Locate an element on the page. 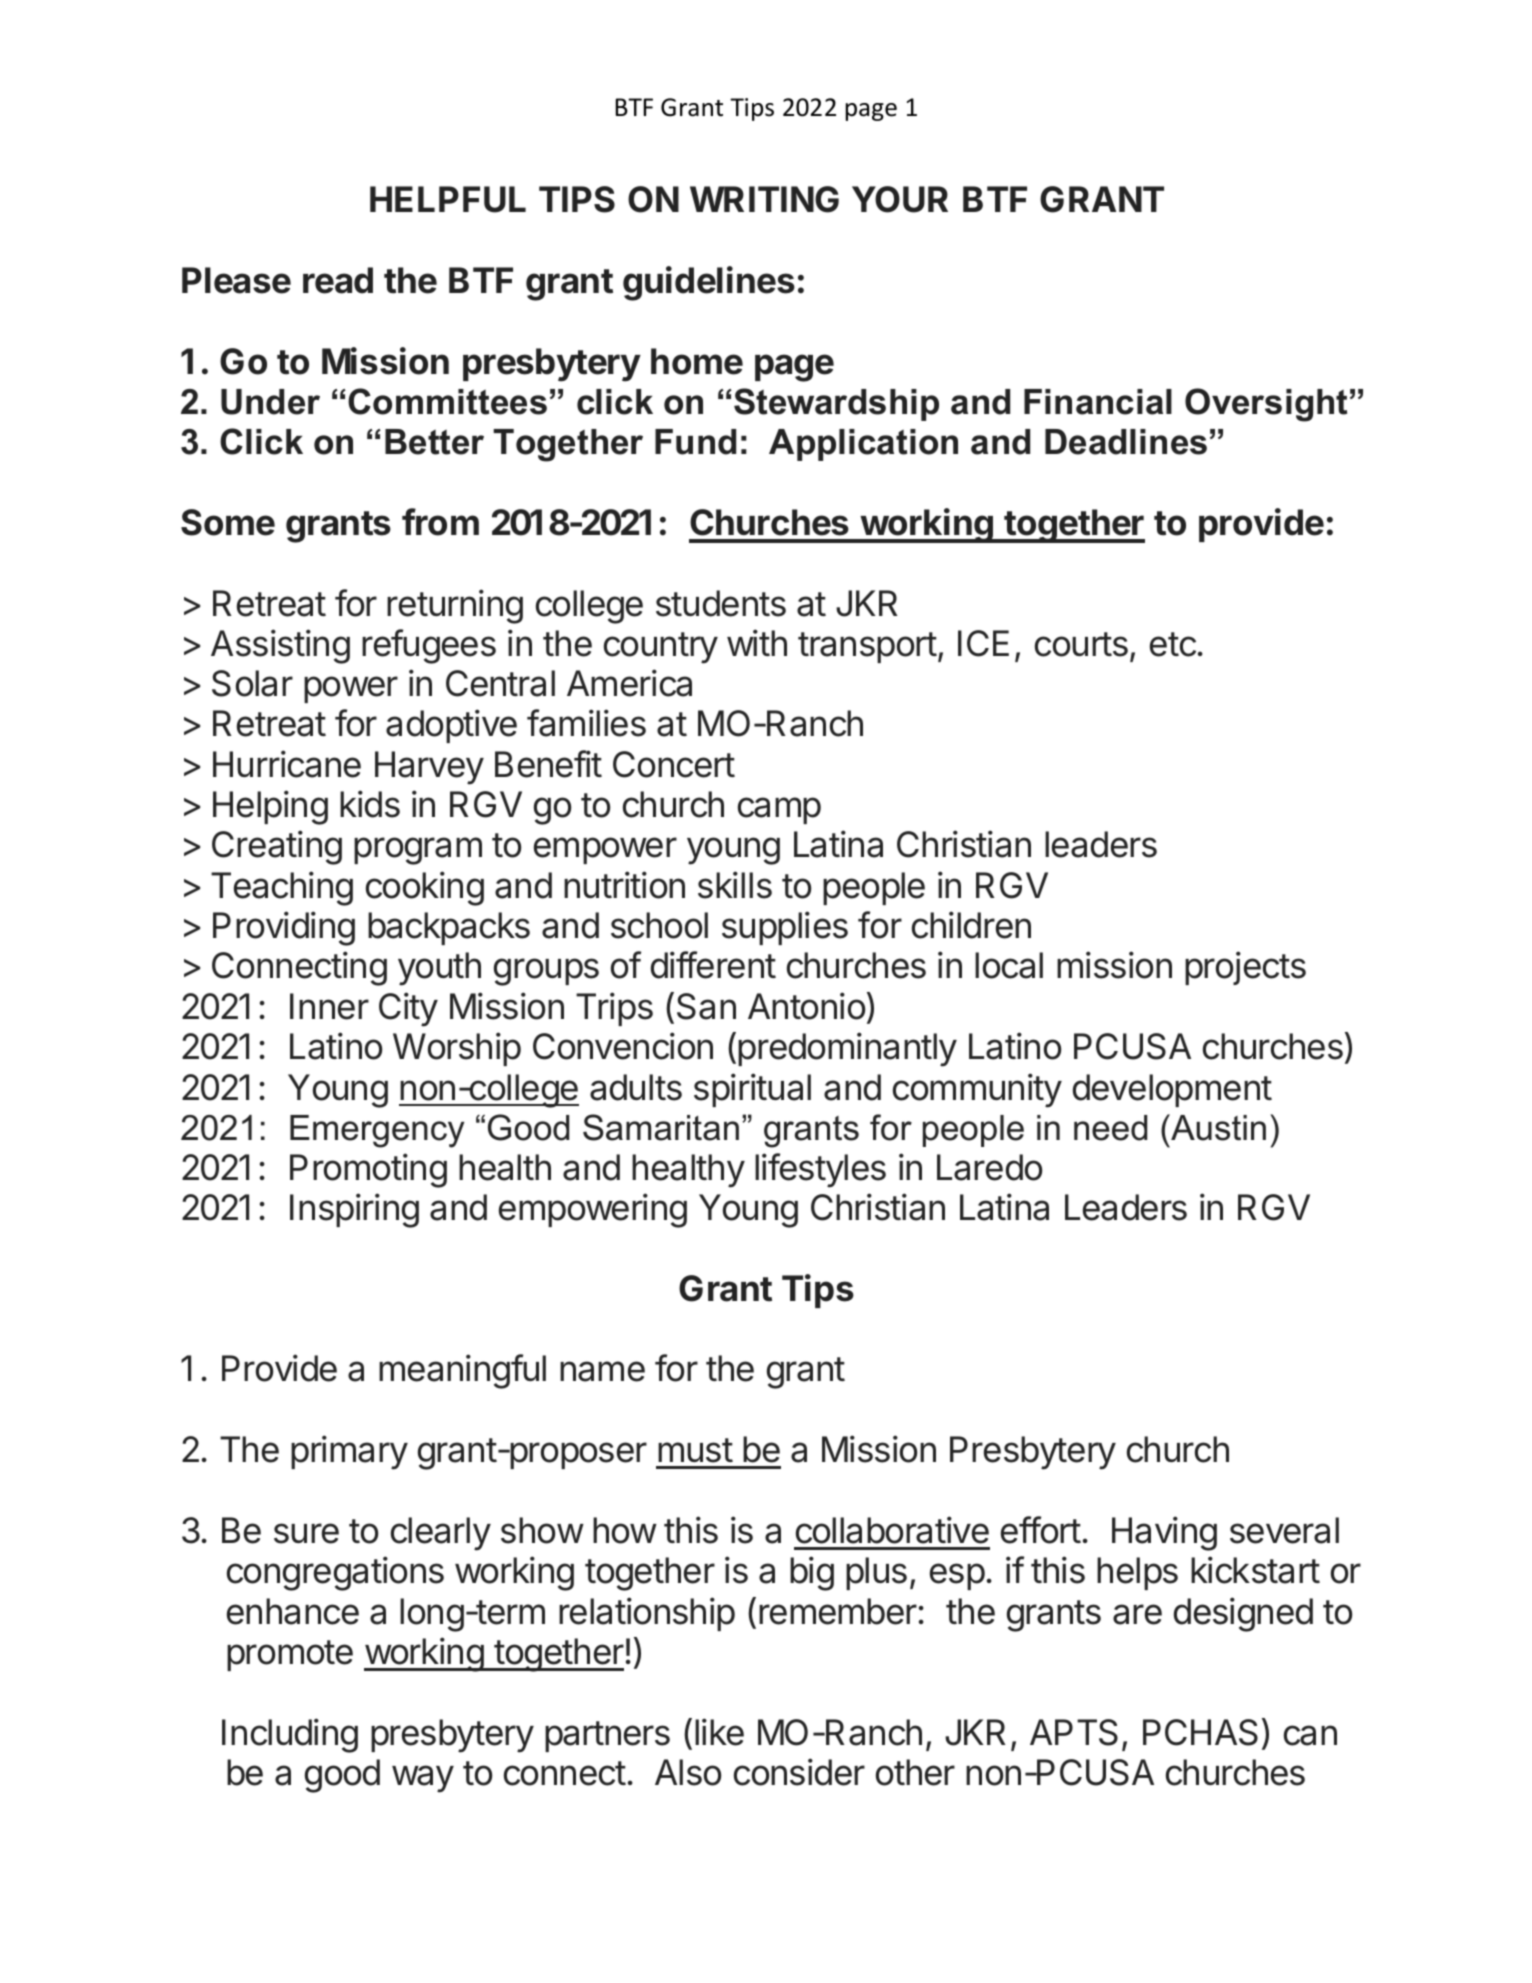  meaningful is located at coordinates (462, 1371).
